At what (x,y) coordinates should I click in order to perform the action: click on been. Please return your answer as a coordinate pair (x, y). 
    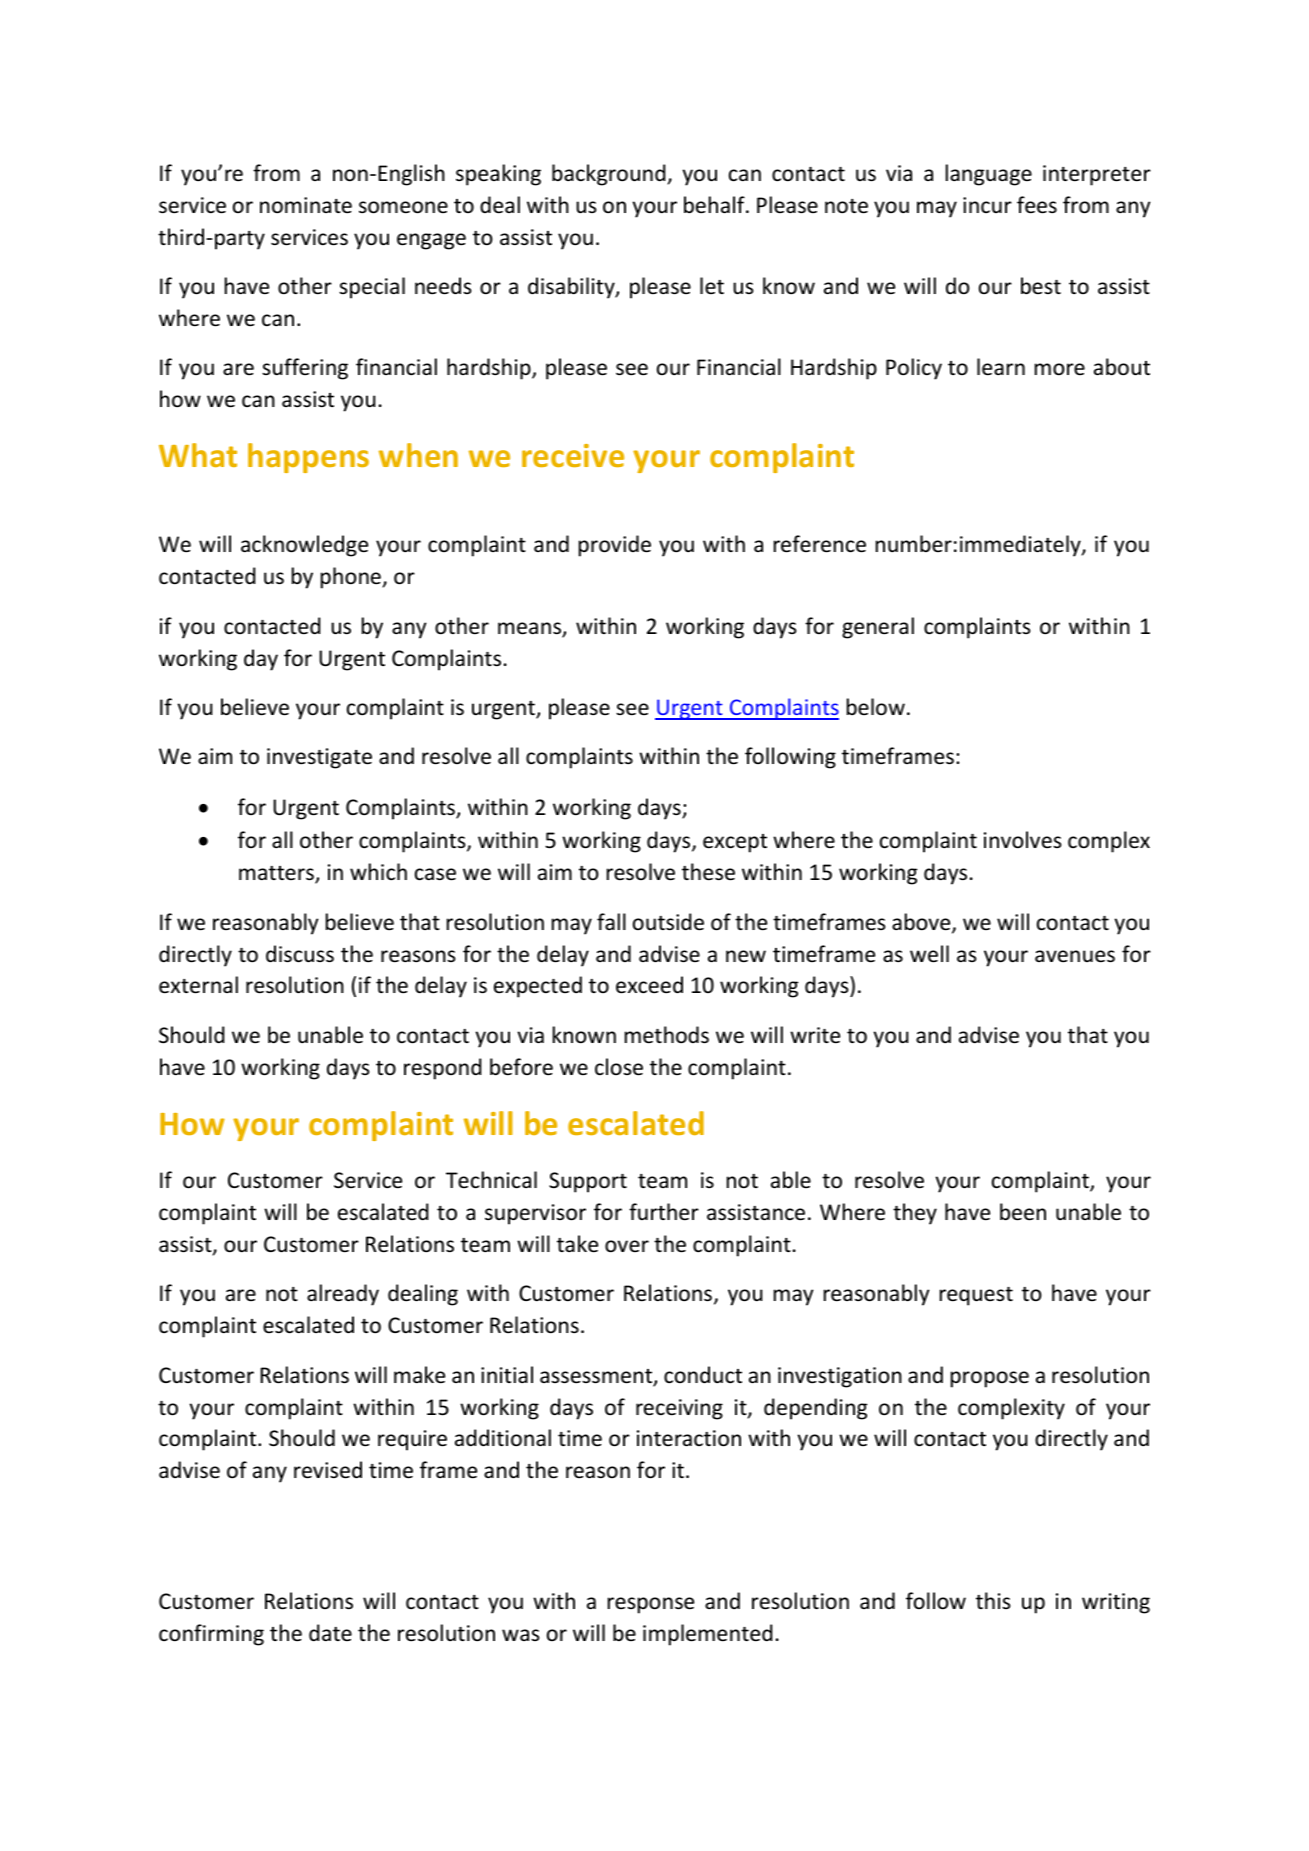
    Looking at the image, I should click on (1023, 1212).
